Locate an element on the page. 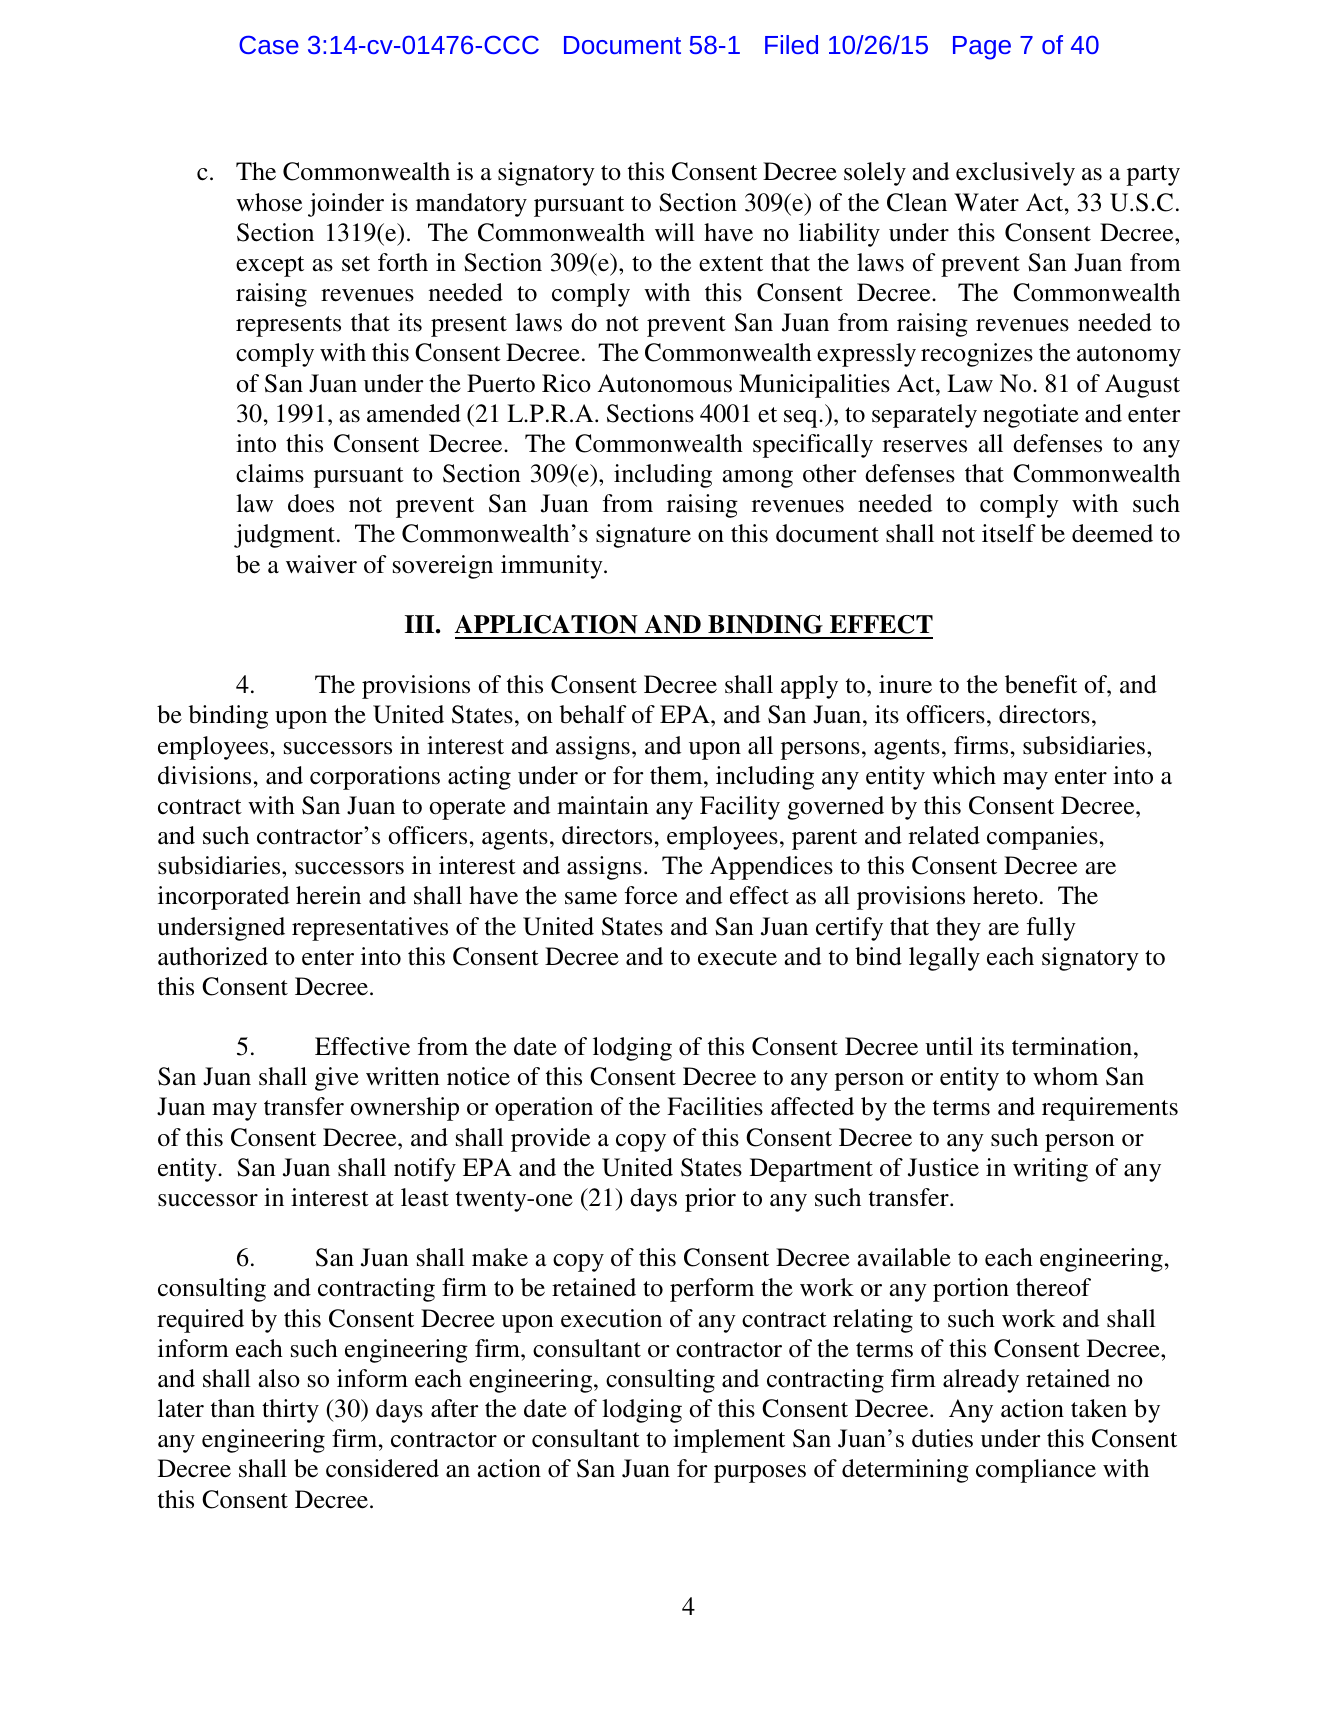  Filed is located at coordinates (791, 44).
